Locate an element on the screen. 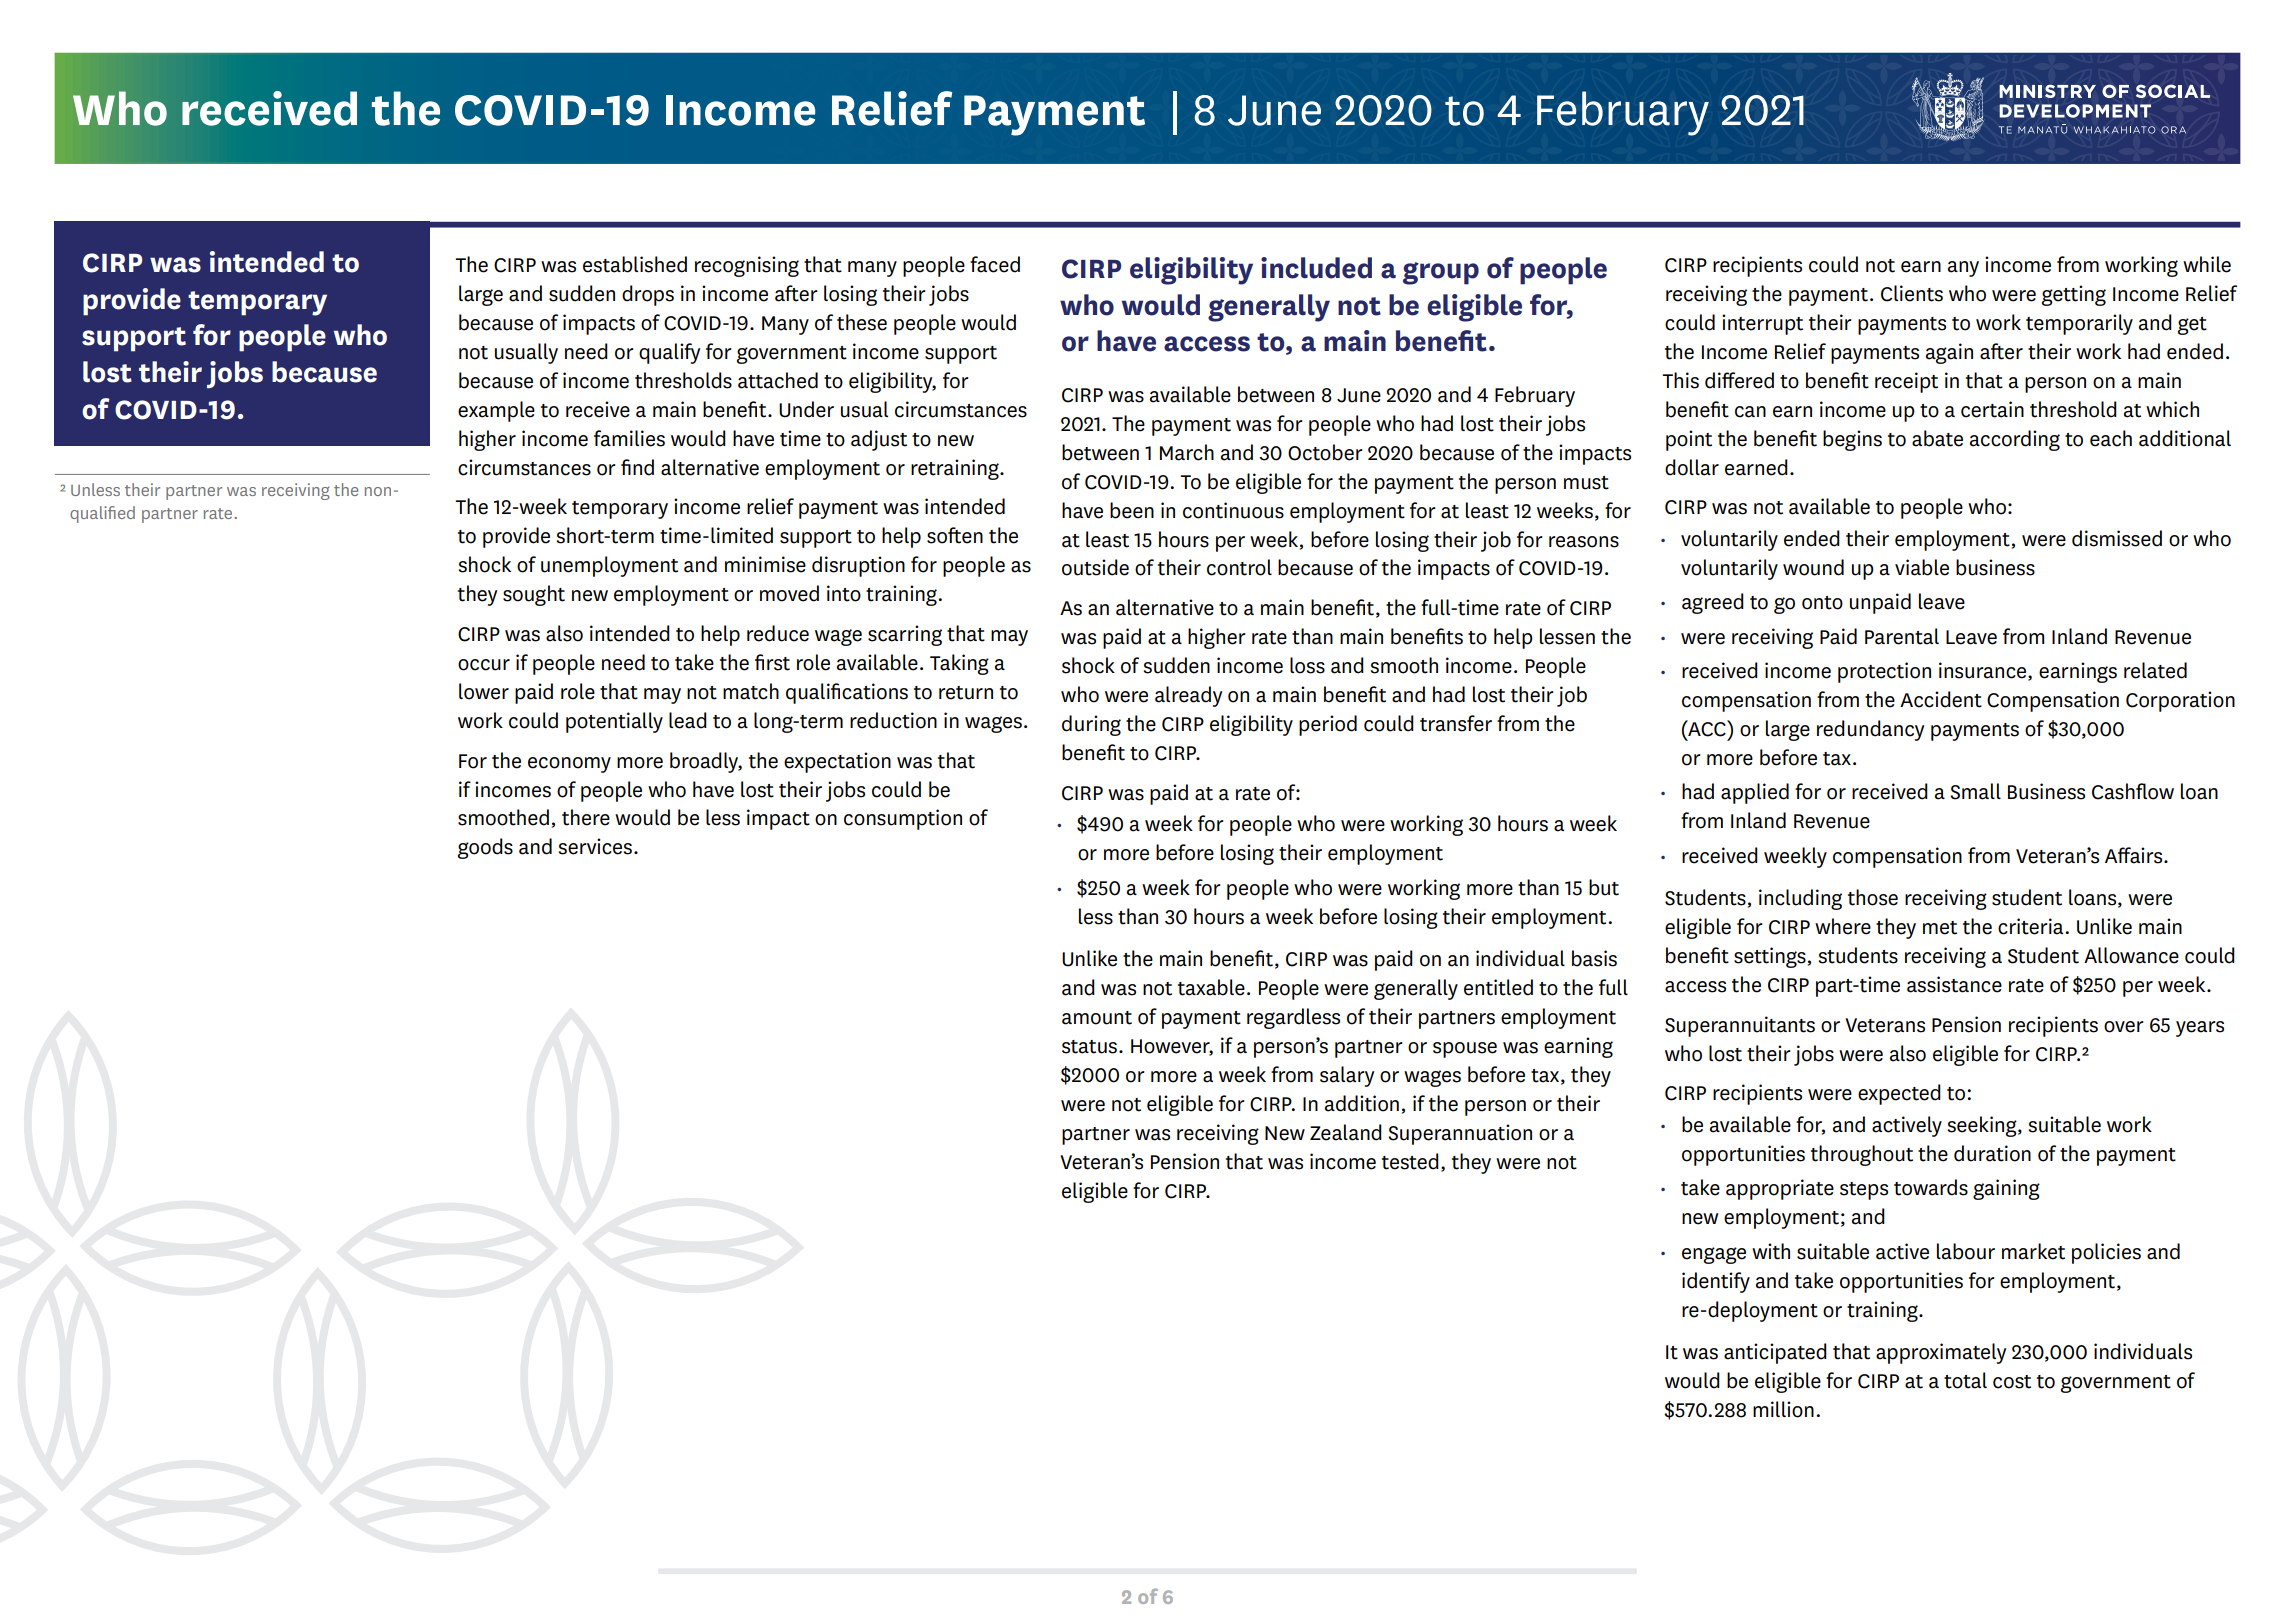  included is located at coordinates (1316, 268).
